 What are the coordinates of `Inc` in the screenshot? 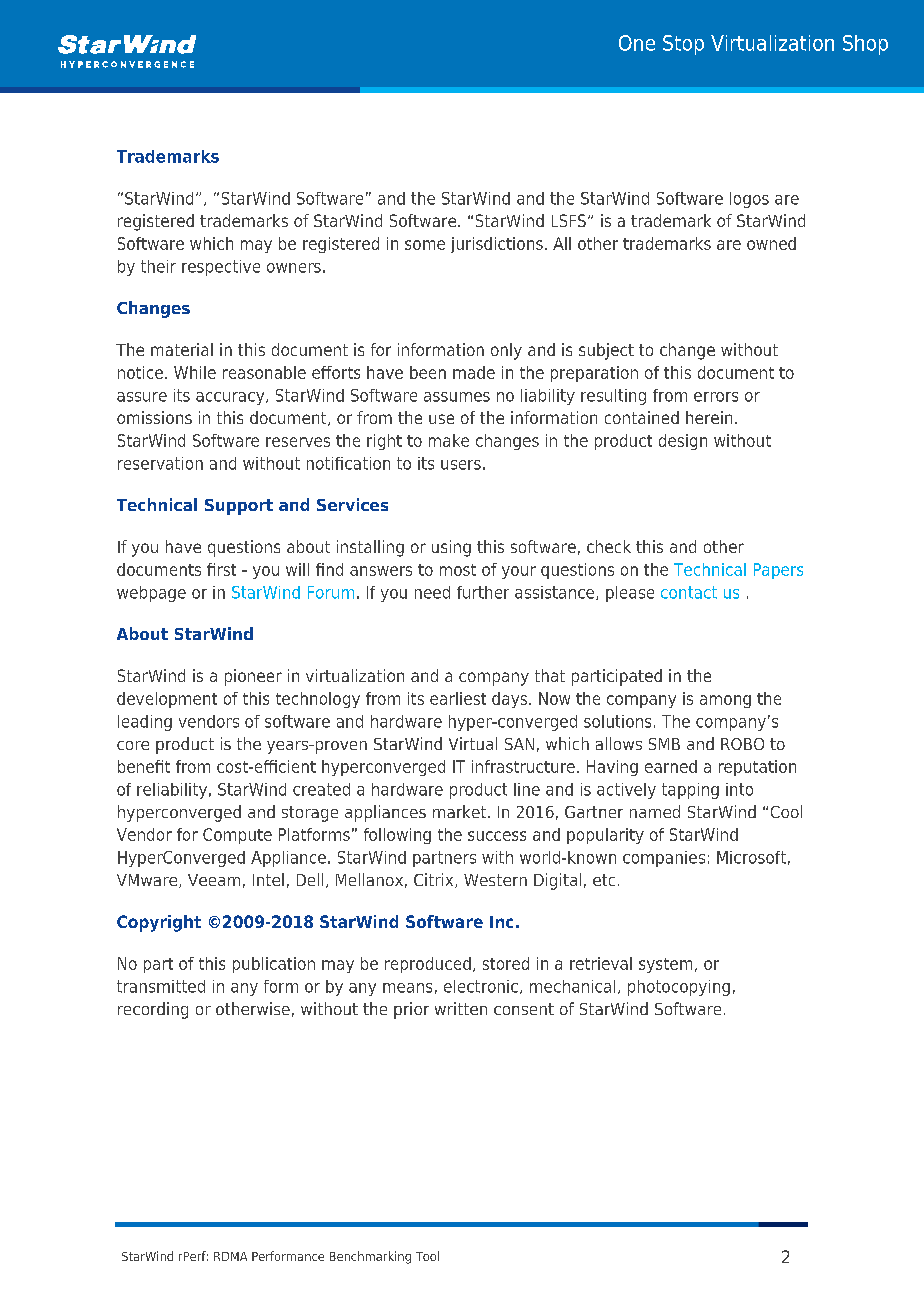 It's located at (501, 922).
